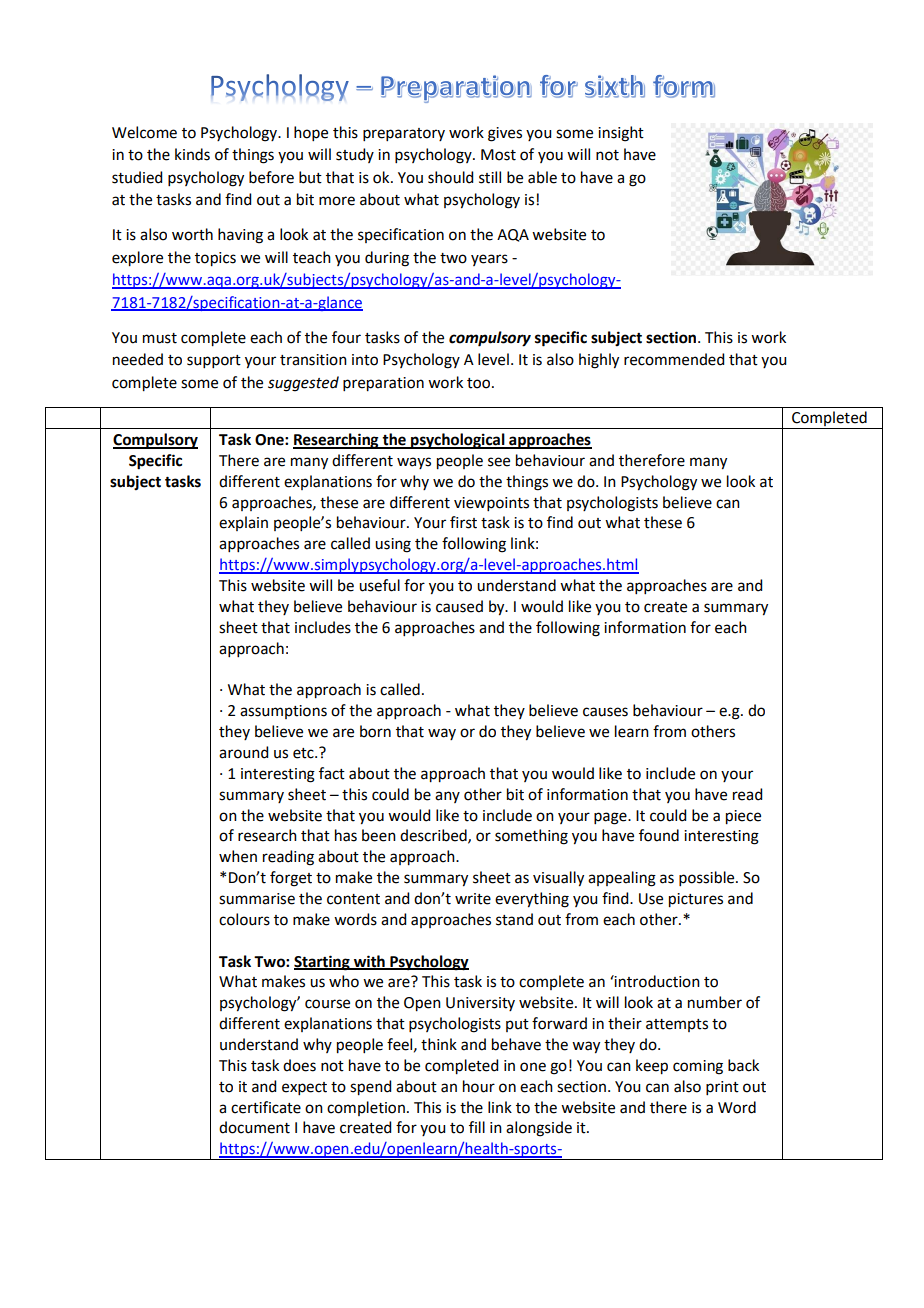 This screenshot has height=1308, width=924. I want to click on around, so click(243, 752).
